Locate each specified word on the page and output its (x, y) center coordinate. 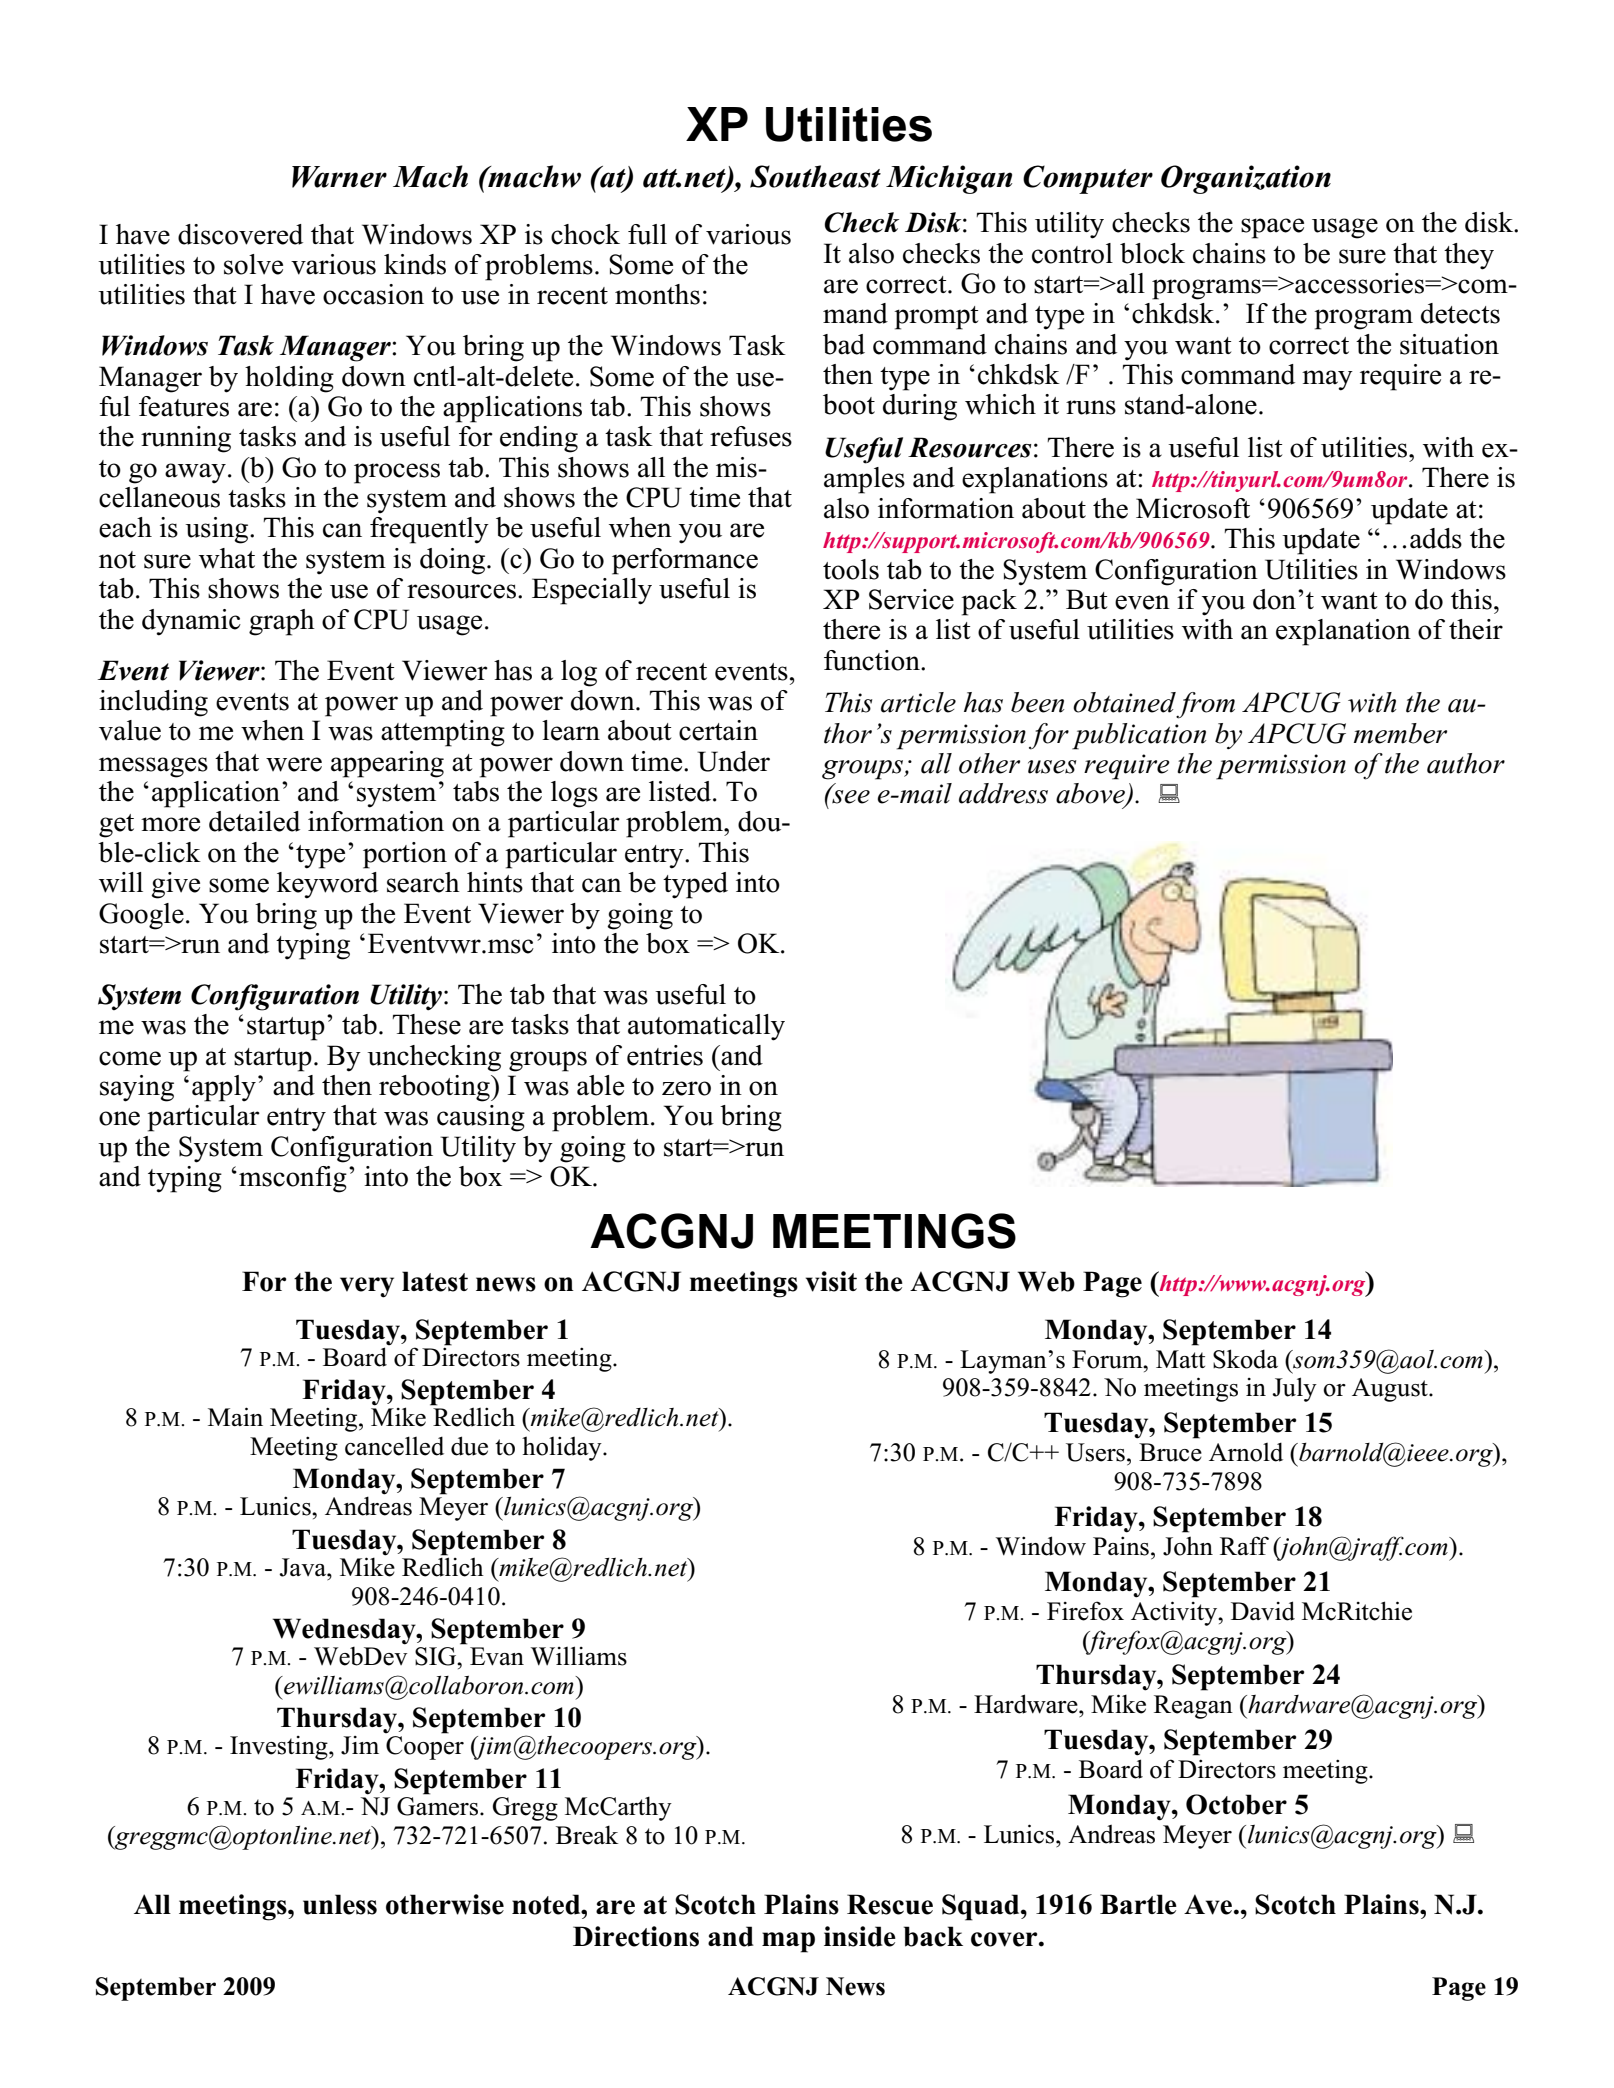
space (1272, 228)
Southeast (815, 176)
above (1091, 794)
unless (340, 1904)
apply (224, 1088)
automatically (706, 1027)
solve (253, 264)
